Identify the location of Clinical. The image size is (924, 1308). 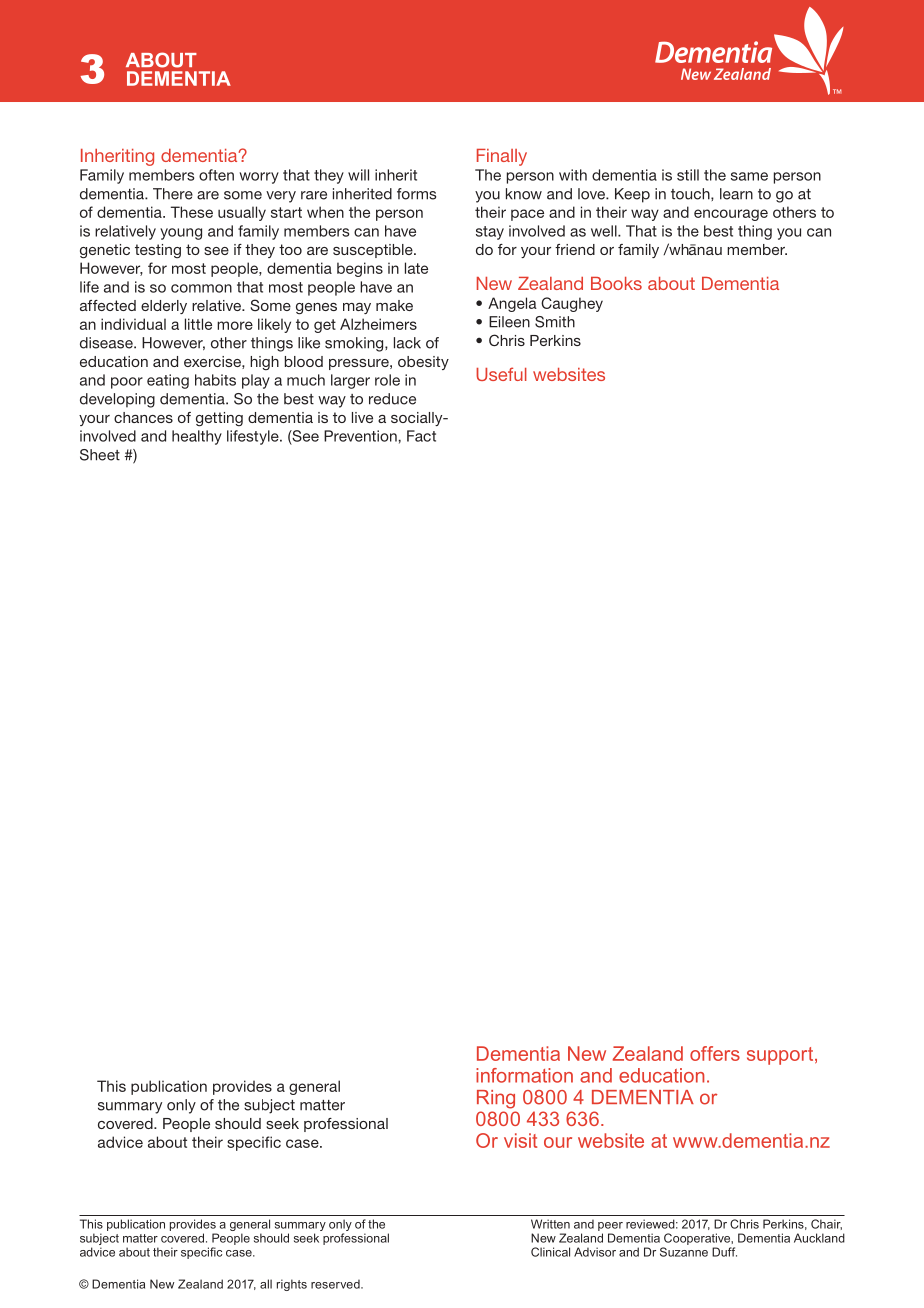
(550, 1252).
